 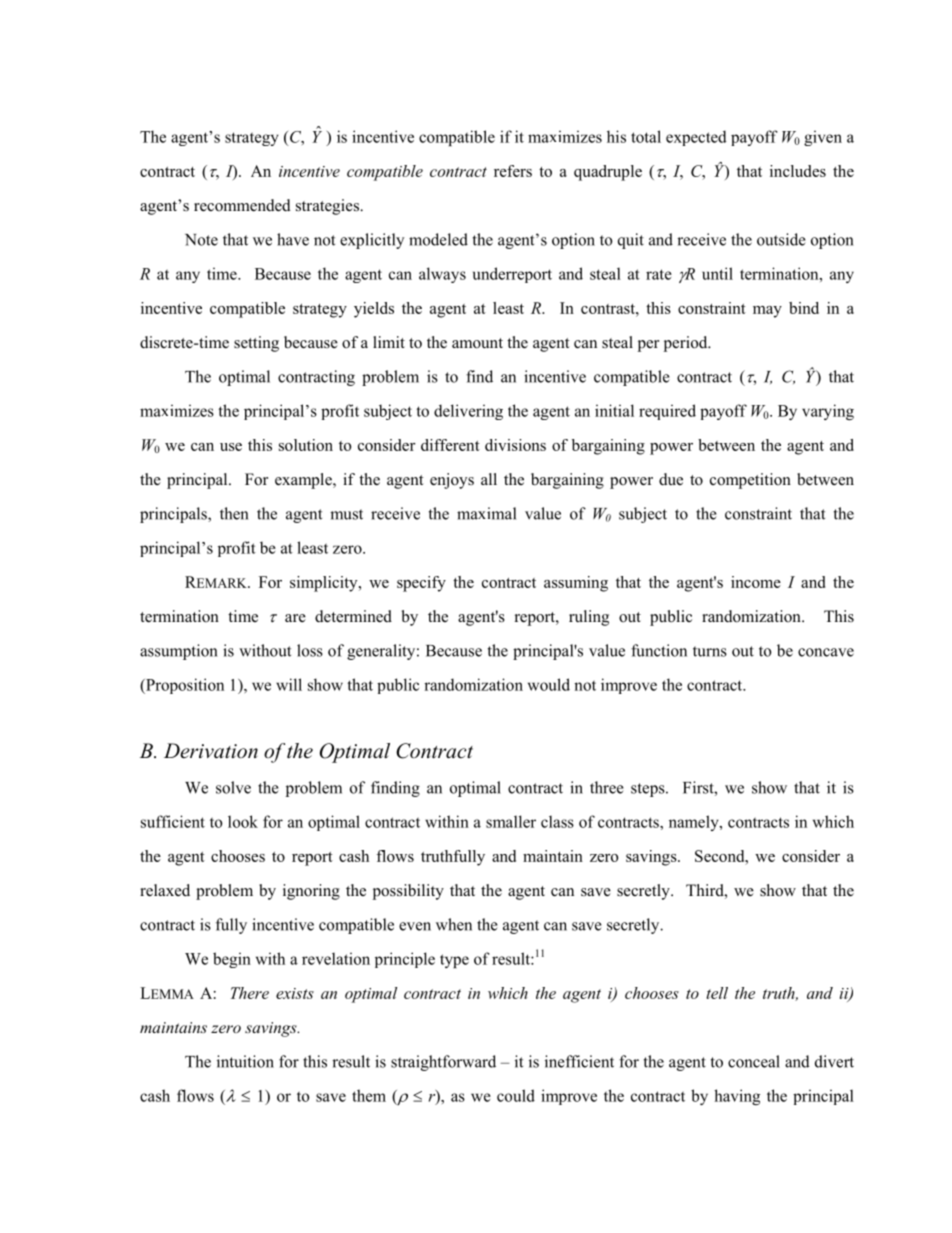 I want to click on income, so click(x=756, y=582).
